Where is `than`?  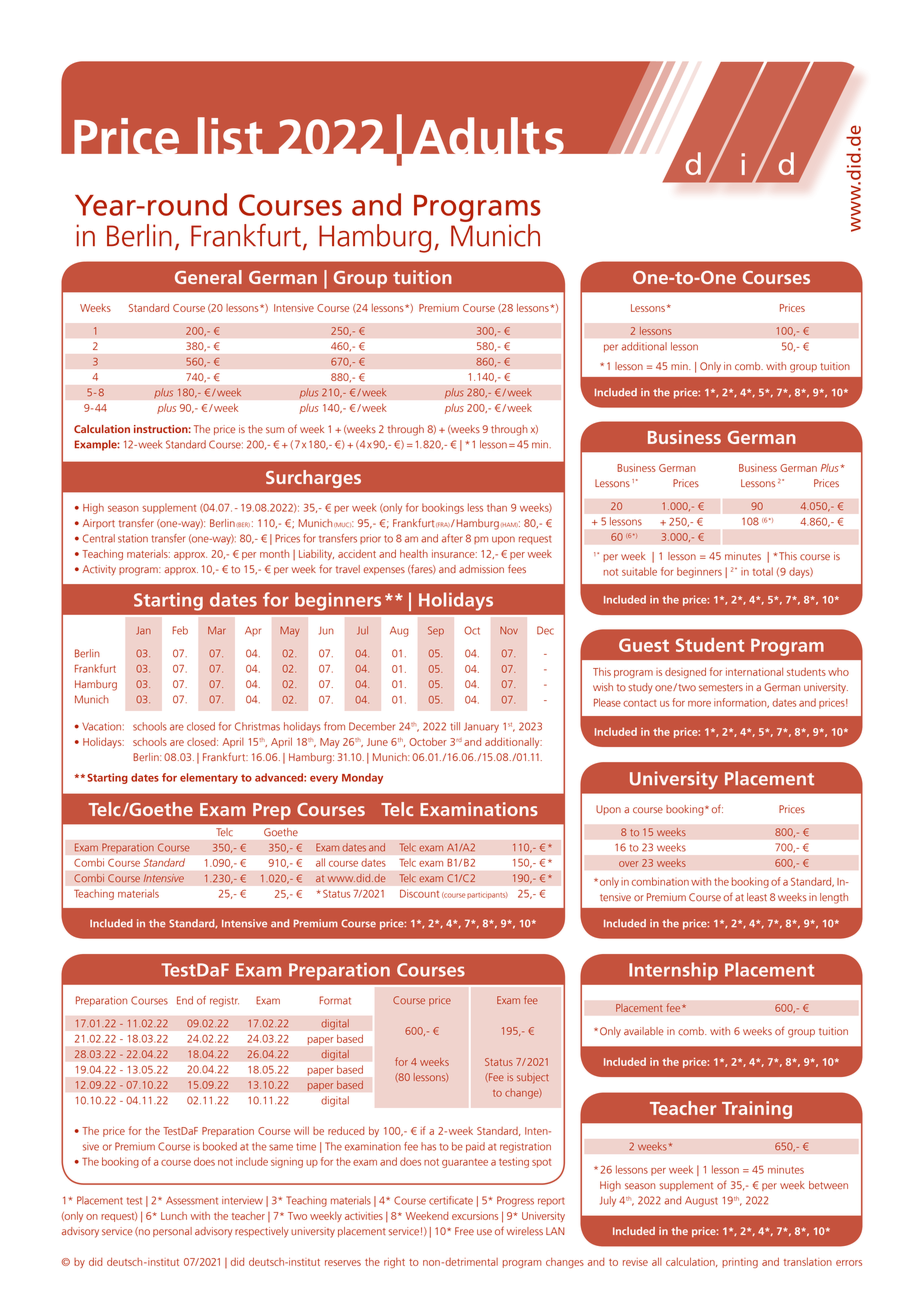
than is located at coordinates (497, 507).
